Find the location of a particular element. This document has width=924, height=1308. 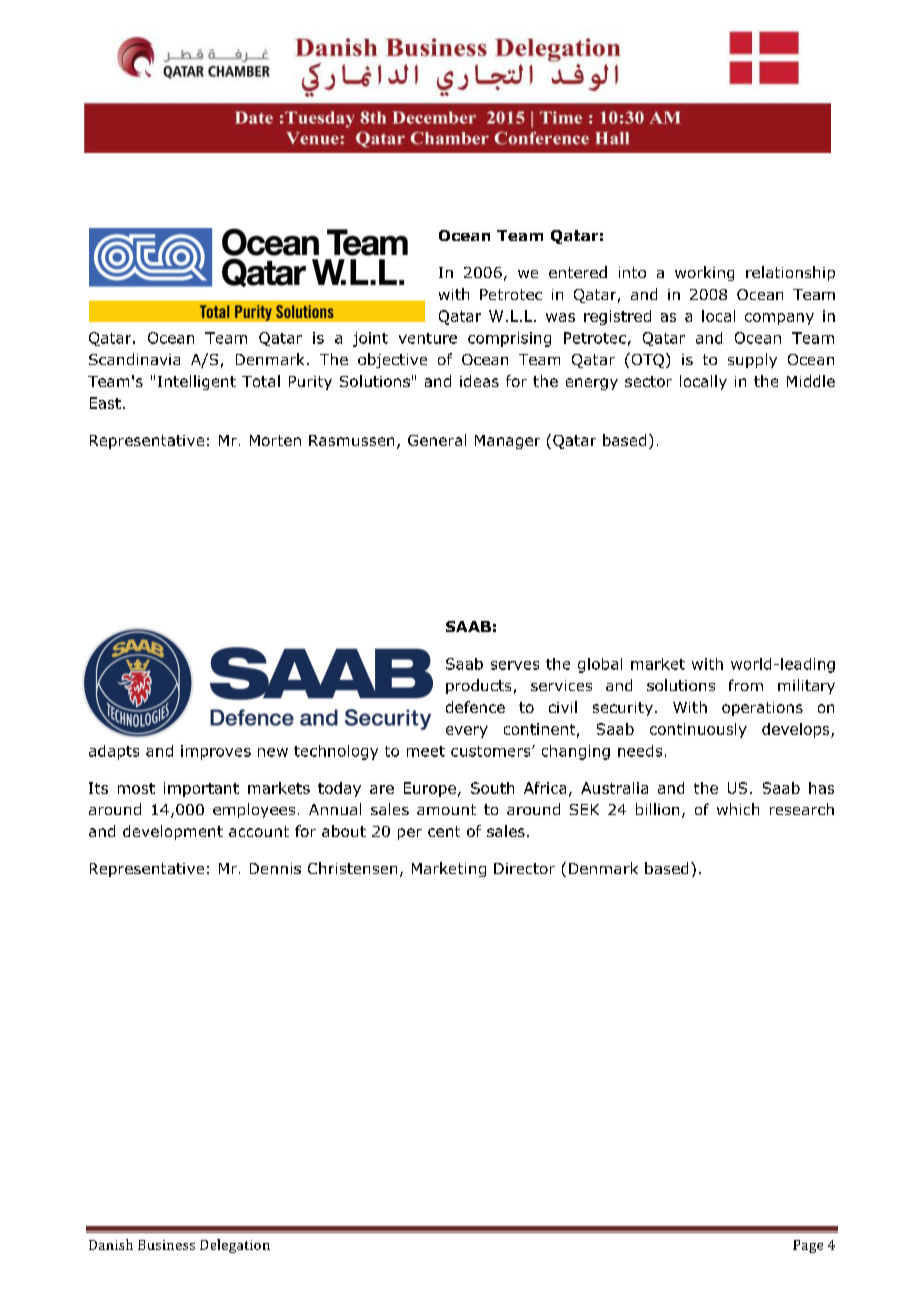

venture is located at coordinates (428, 338).
